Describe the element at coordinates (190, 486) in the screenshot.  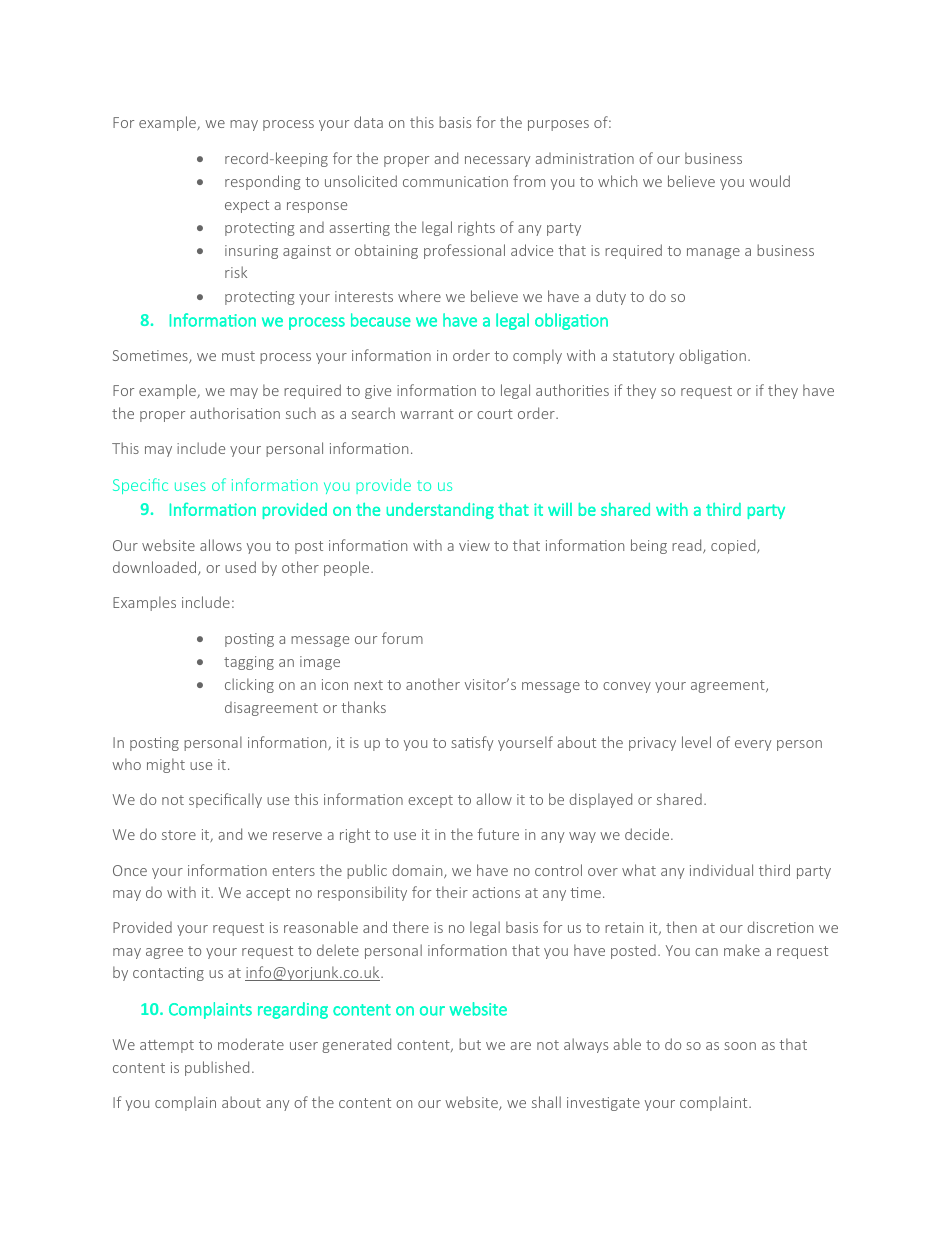
I see `uses` at that location.
